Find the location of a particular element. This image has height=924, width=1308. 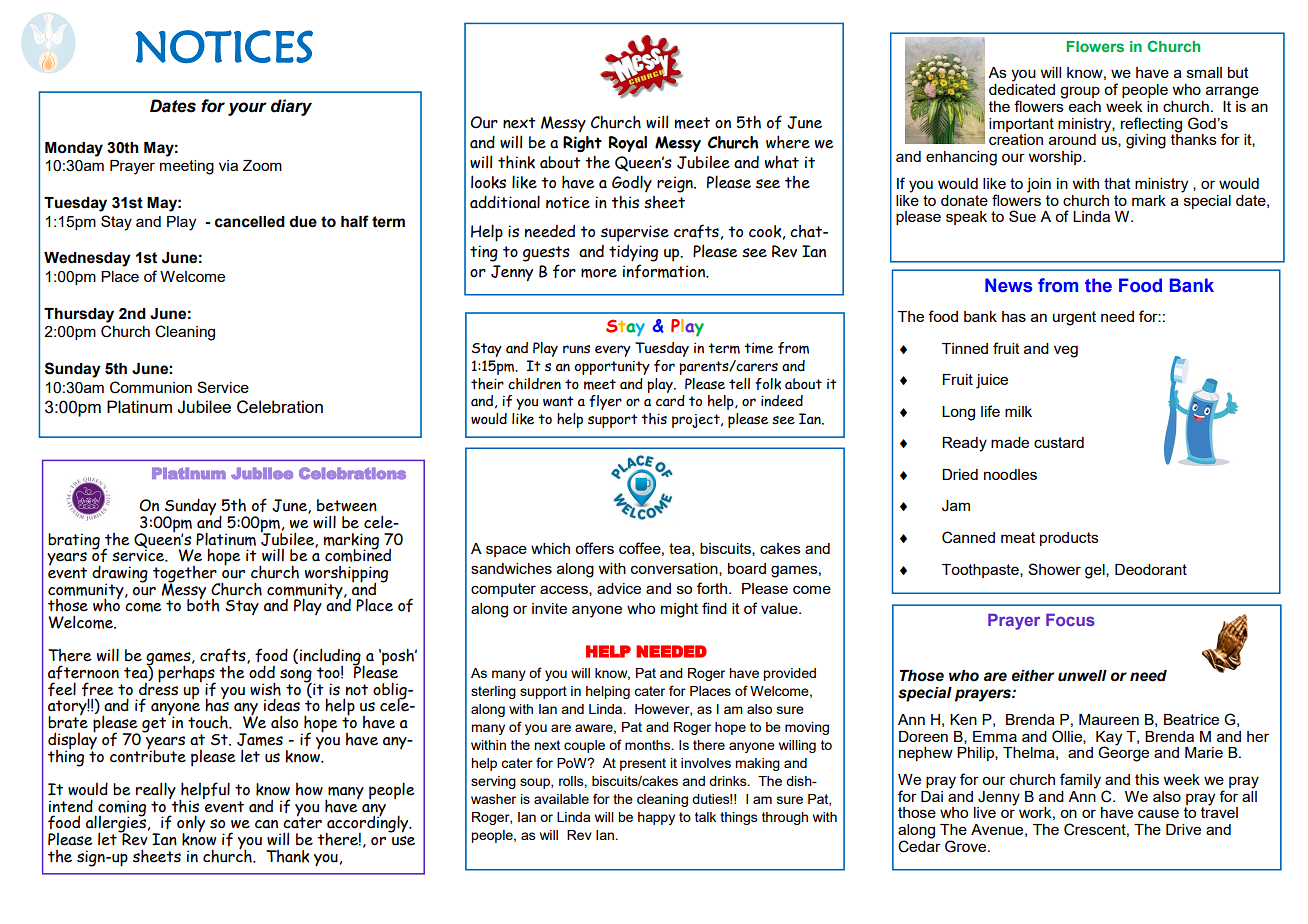

happy is located at coordinates (656, 818).
